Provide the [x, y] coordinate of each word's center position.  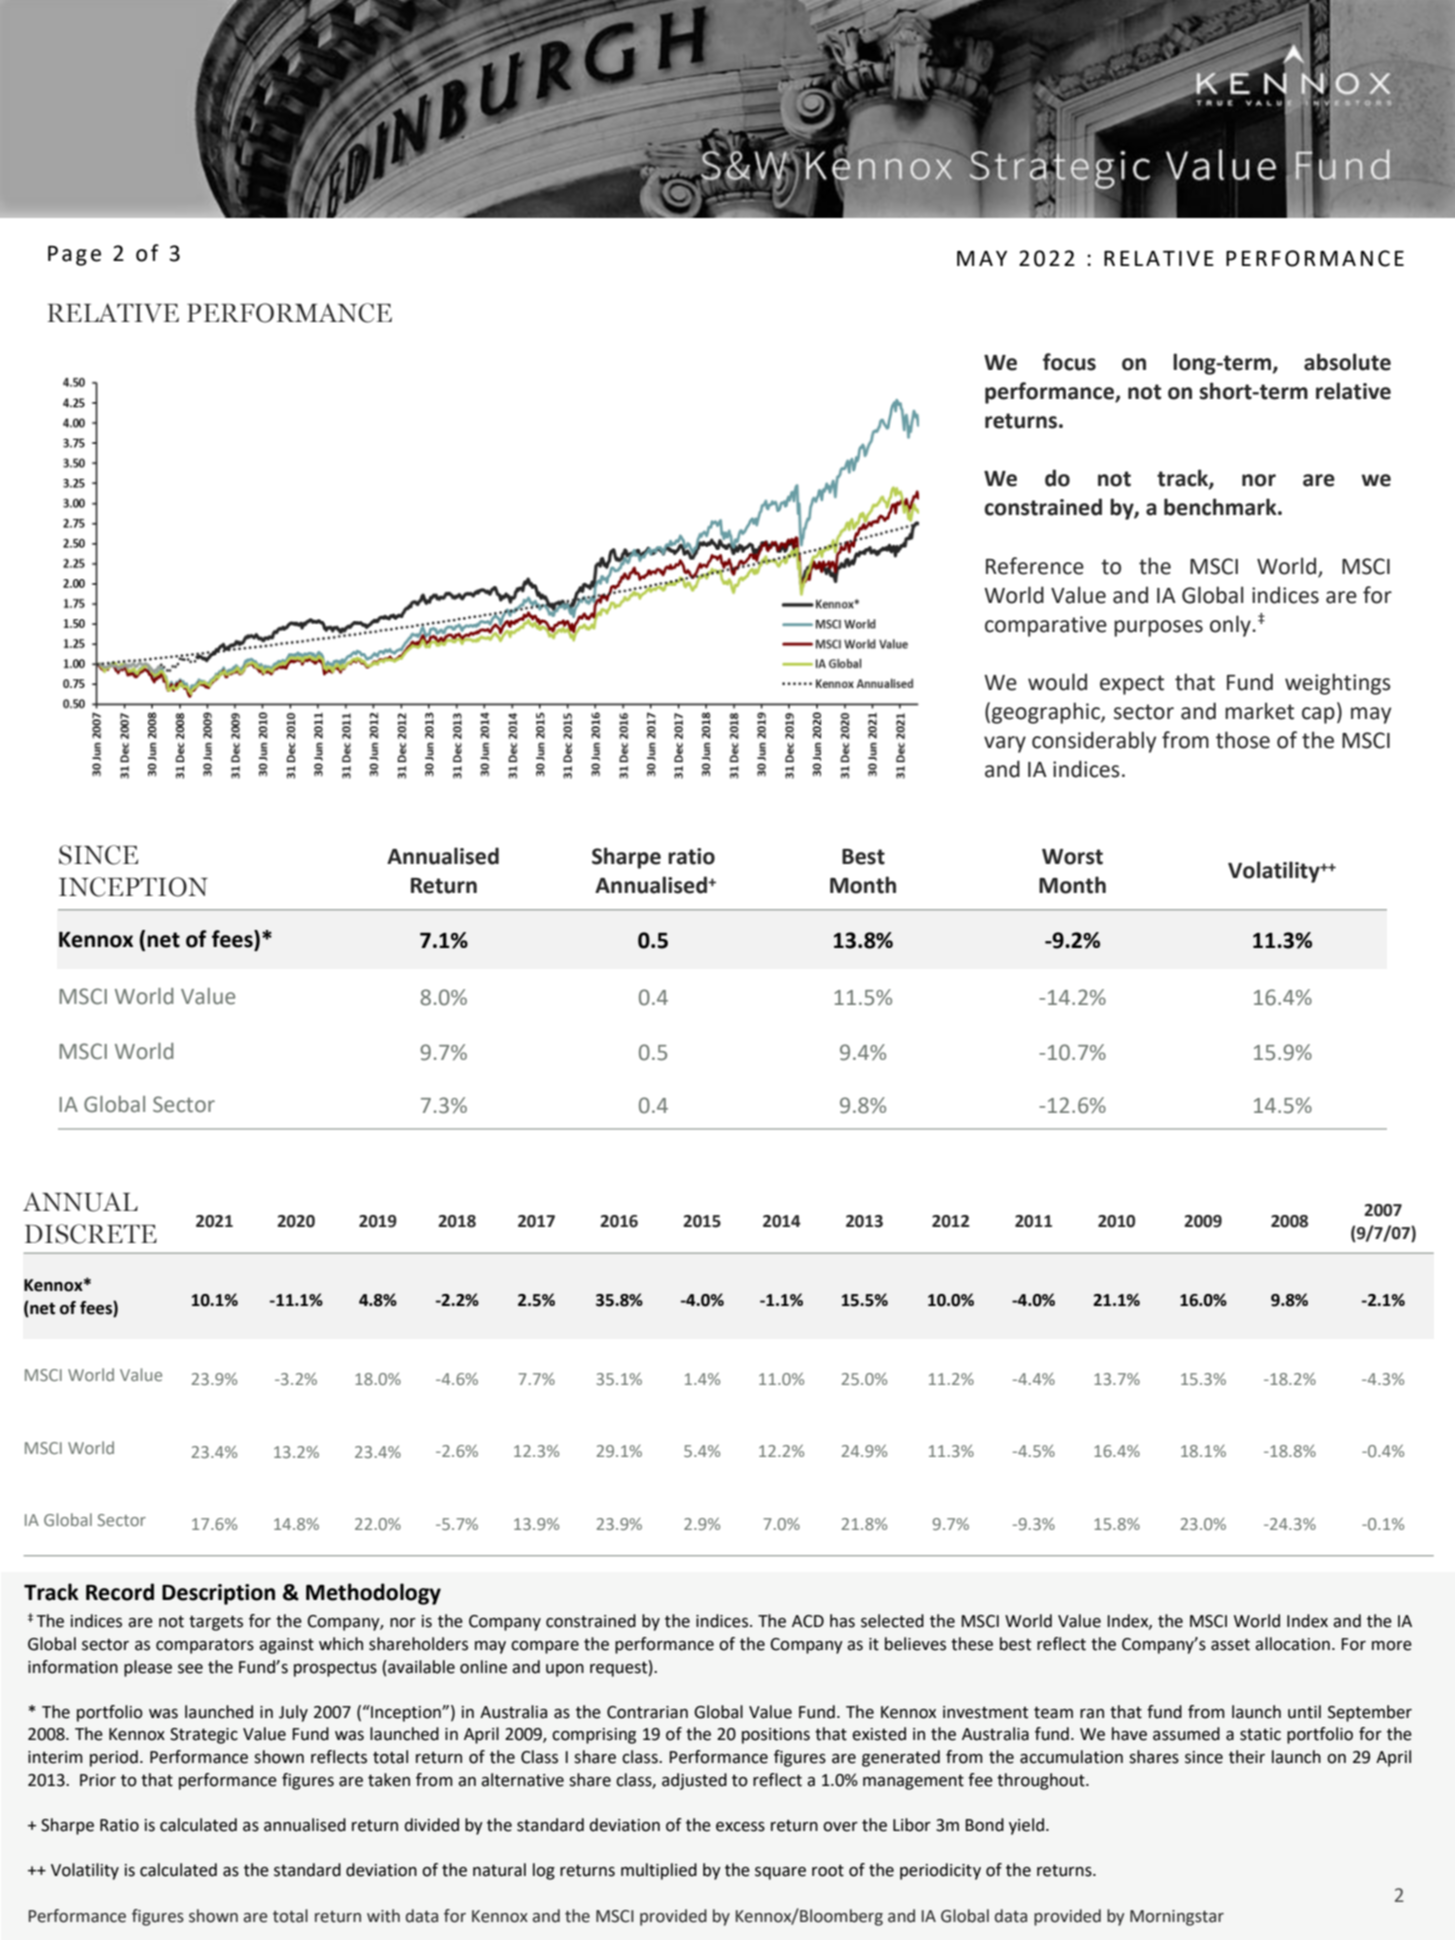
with [383, 1916]
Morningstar [1177, 1918]
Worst [1072, 857]
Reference [1035, 566]
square [780, 1873]
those [1243, 740]
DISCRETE [91, 1234]
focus [1069, 362]
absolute [1347, 362]
